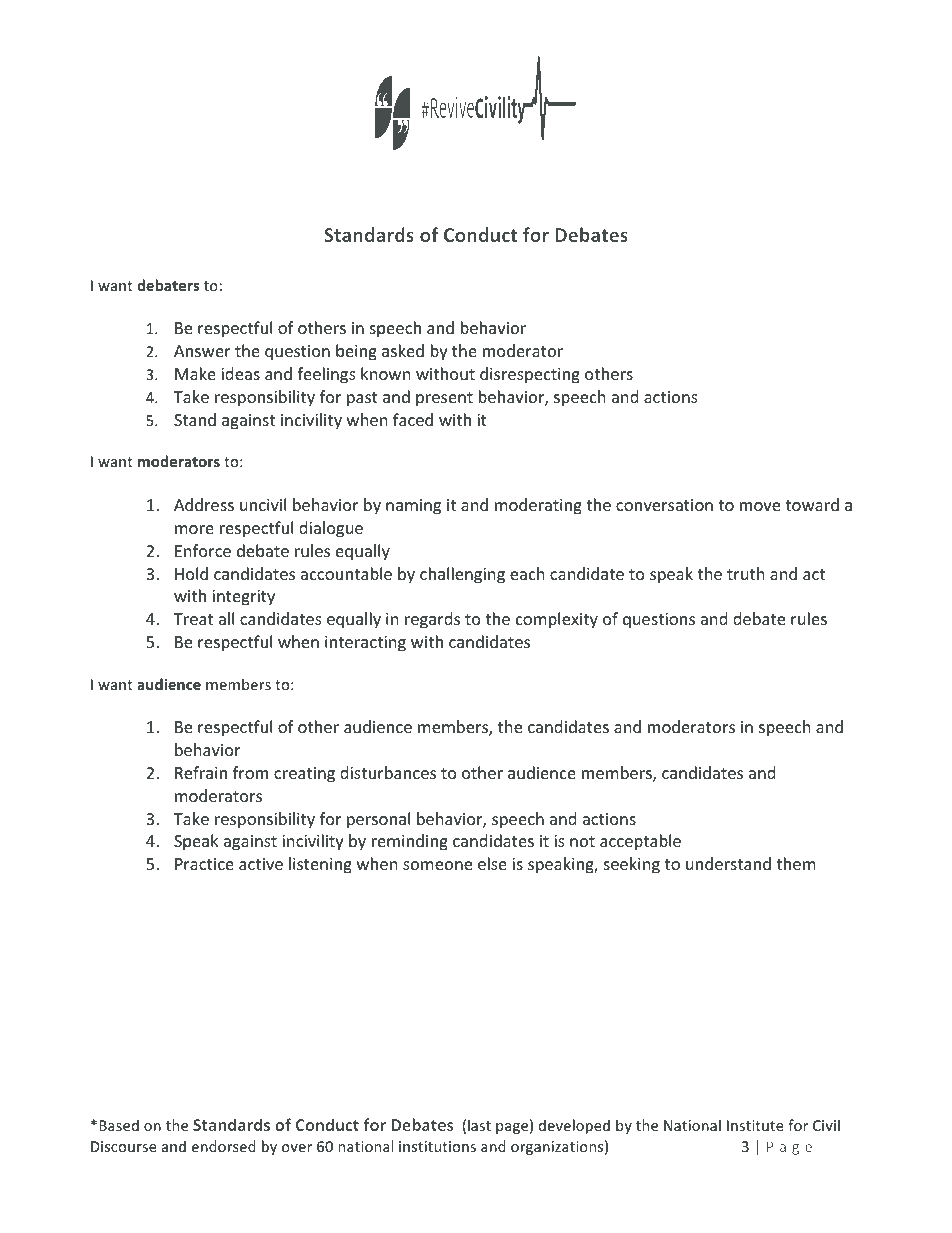  Describe the element at coordinates (479, 1125) in the page. I see `last` at that location.
